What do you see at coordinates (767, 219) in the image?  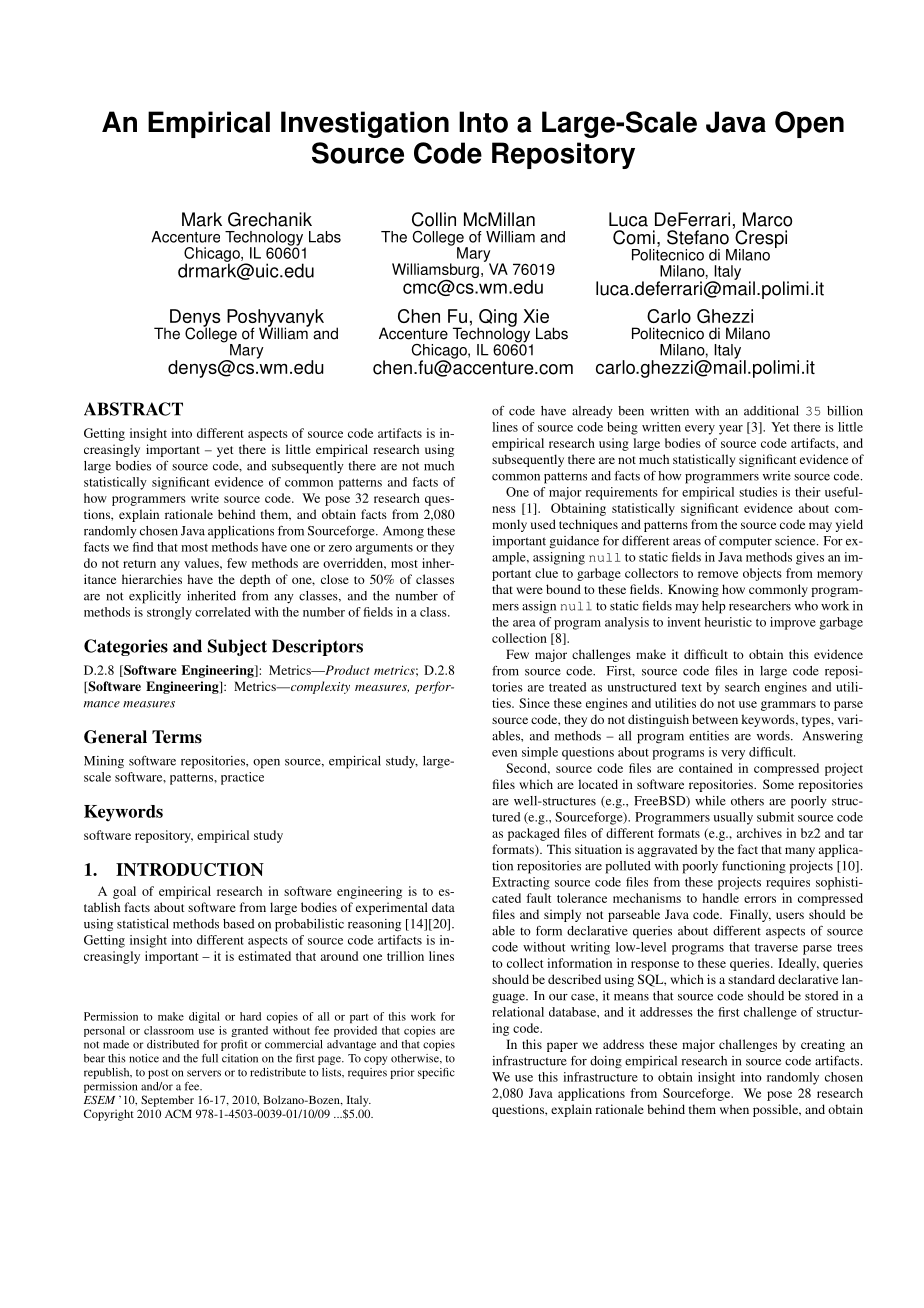 I see `Marco` at bounding box center [767, 219].
